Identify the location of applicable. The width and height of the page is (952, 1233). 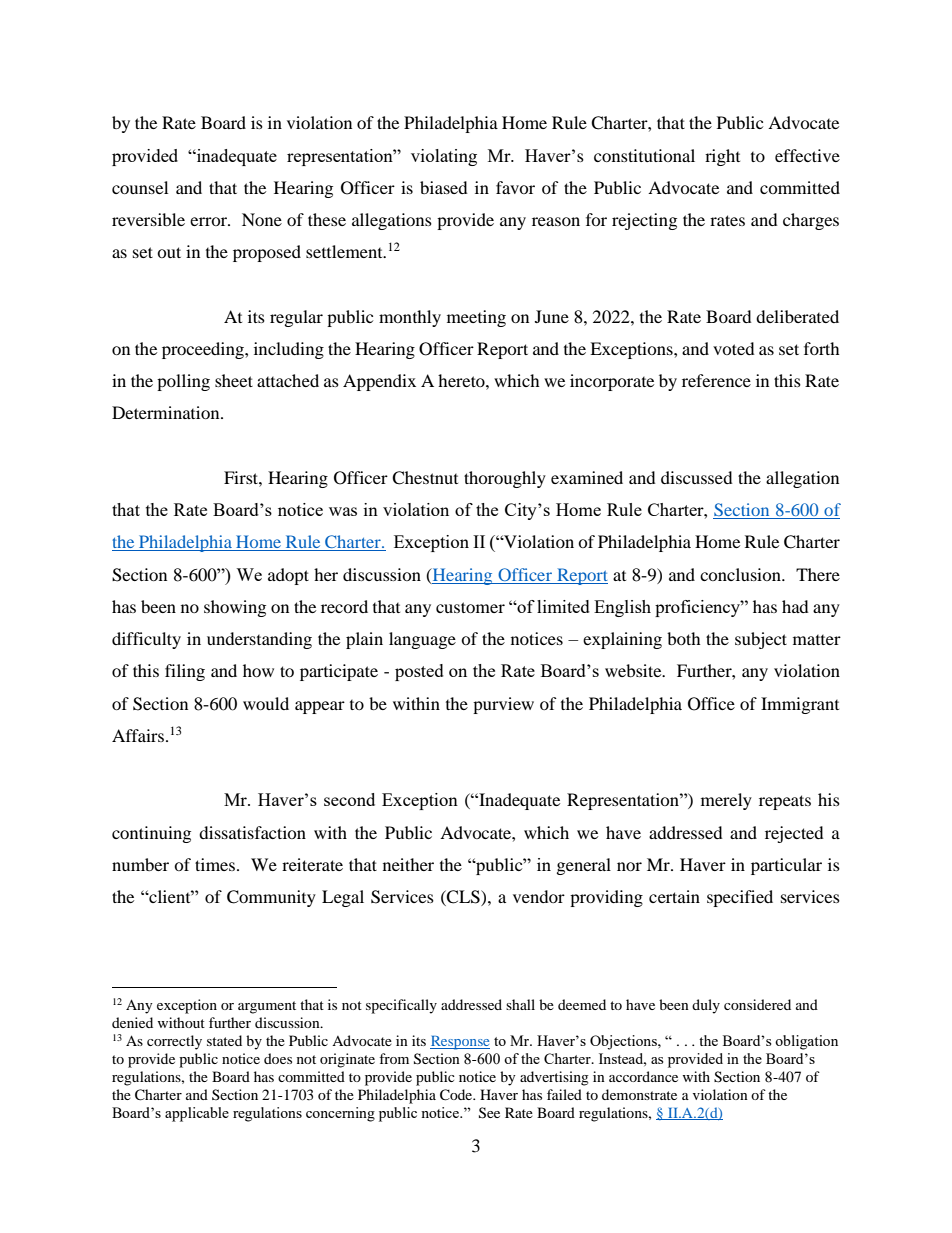
(197, 1114).
